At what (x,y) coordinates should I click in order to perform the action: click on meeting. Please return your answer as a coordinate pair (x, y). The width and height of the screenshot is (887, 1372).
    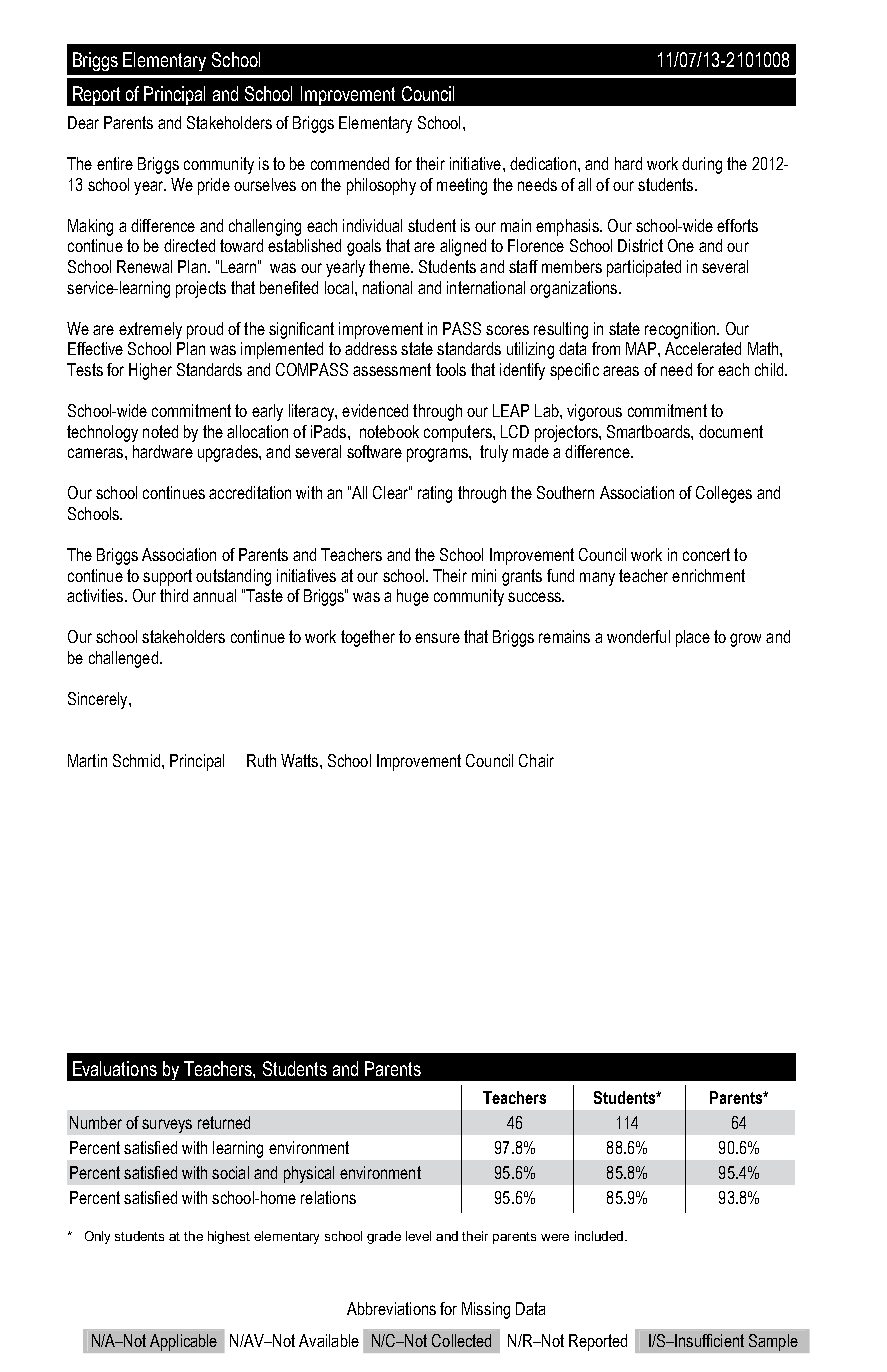
    Looking at the image, I should click on (462, 186).
